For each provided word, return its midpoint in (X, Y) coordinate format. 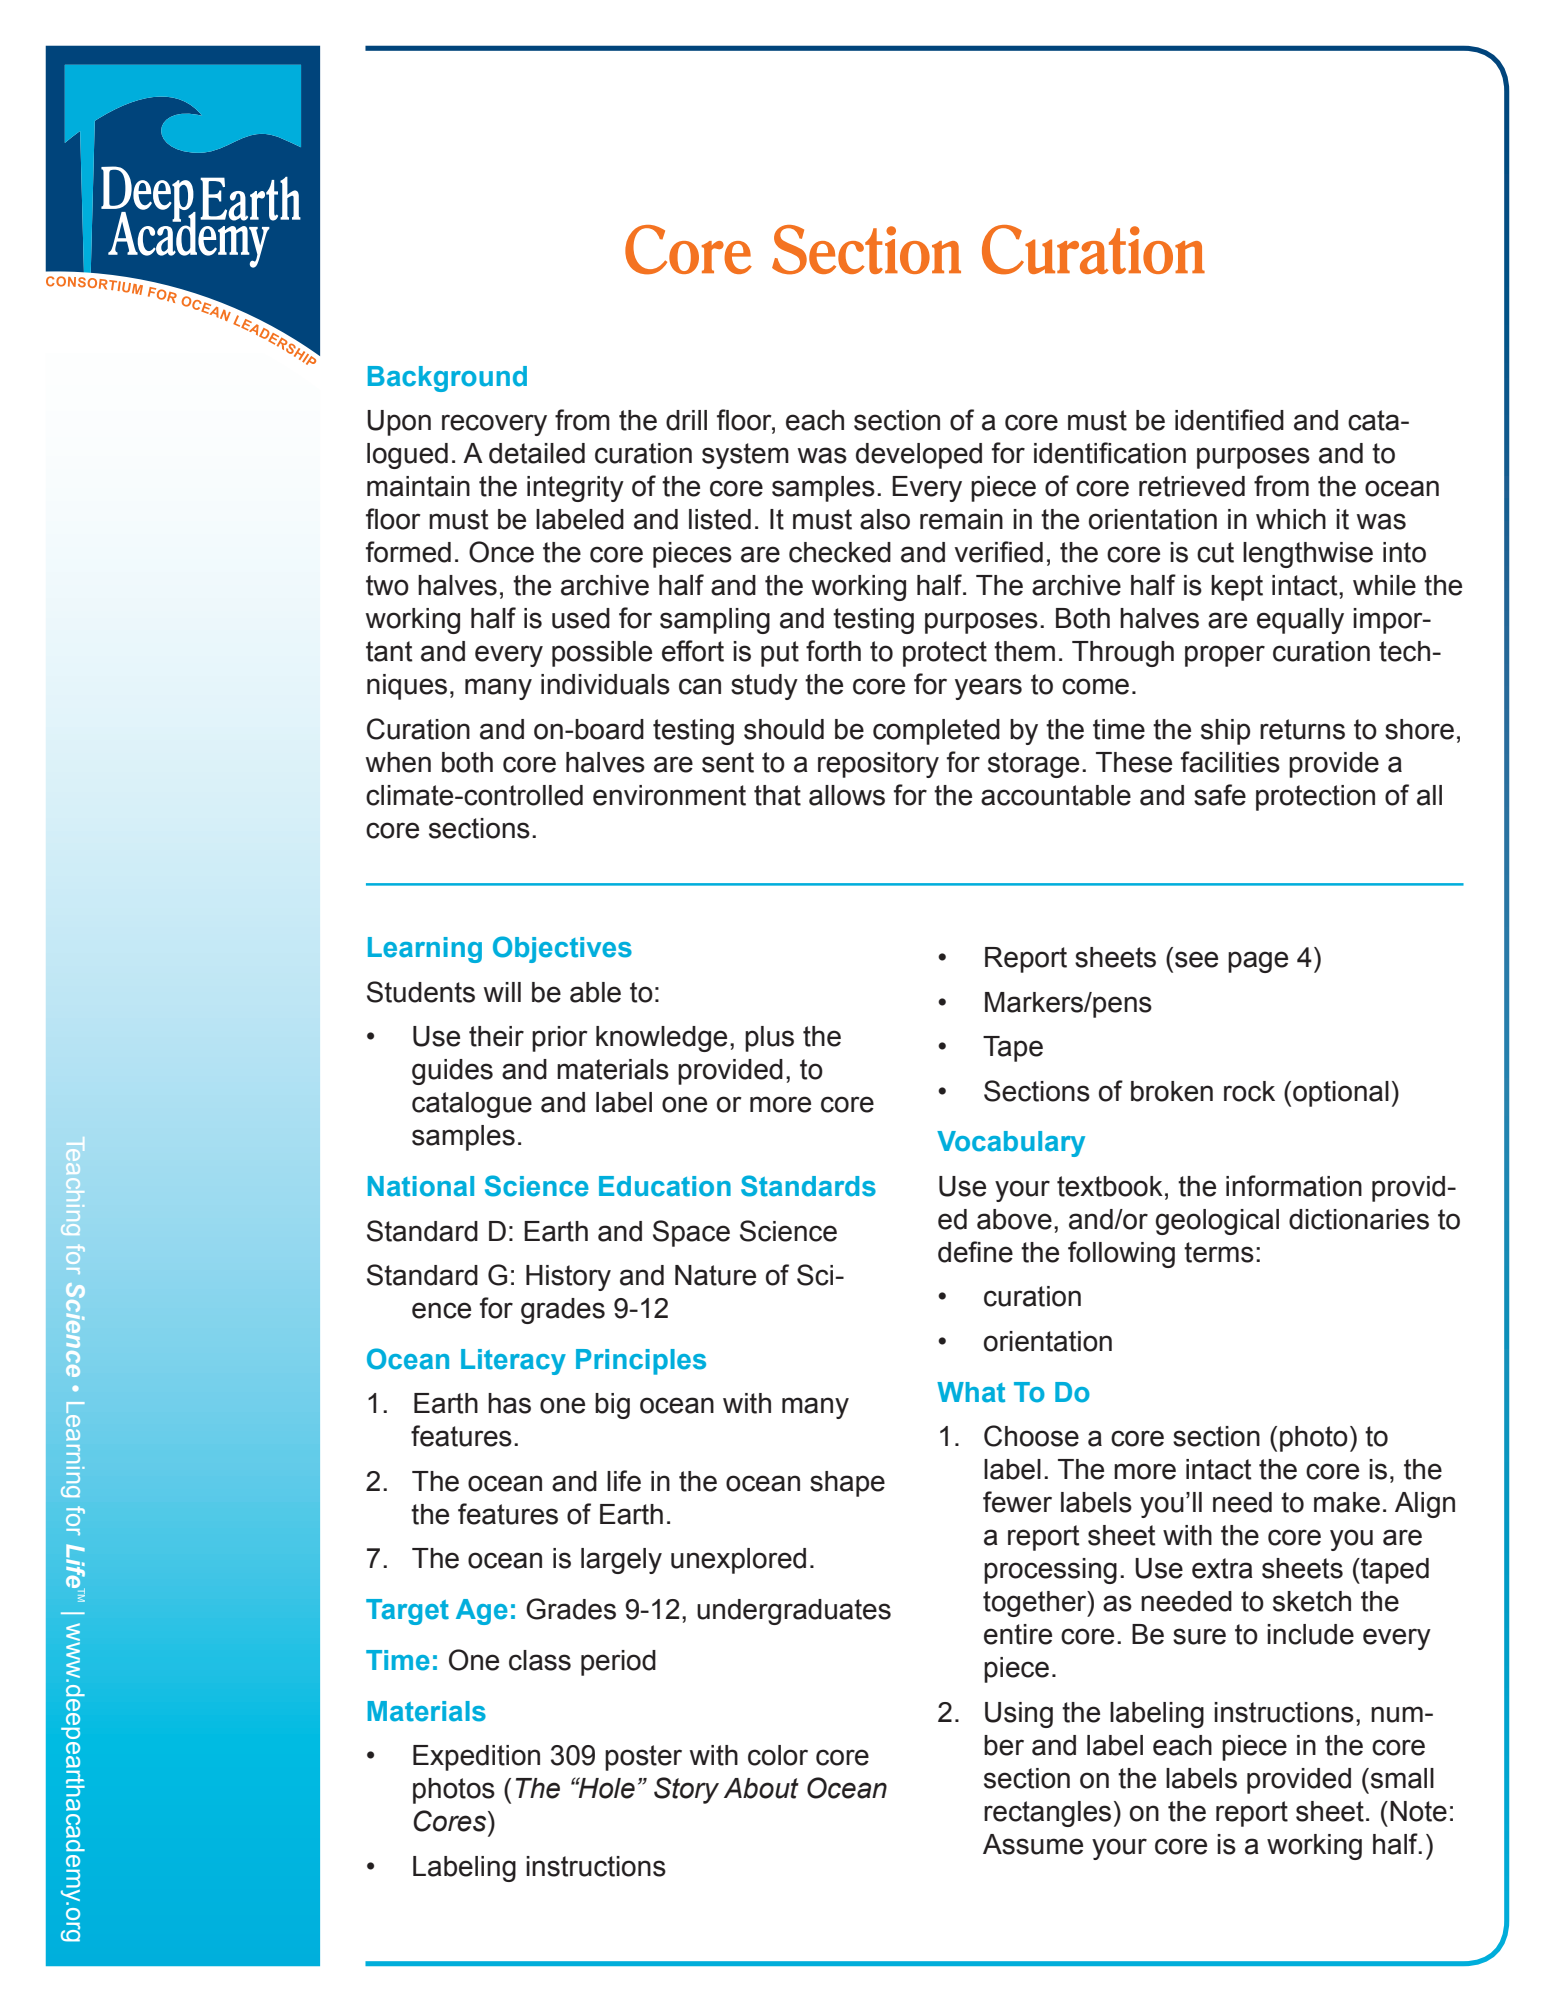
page (1258, 962)
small (1402, 1778)
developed (919, 456)
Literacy (513, 1362)
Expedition (476, 1758)
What (971, 1392)
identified (1229, 420)
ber (1004, 1745)
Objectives (562, 949)
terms (1219, 1252)
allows (847, 795)
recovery (494, 425)
